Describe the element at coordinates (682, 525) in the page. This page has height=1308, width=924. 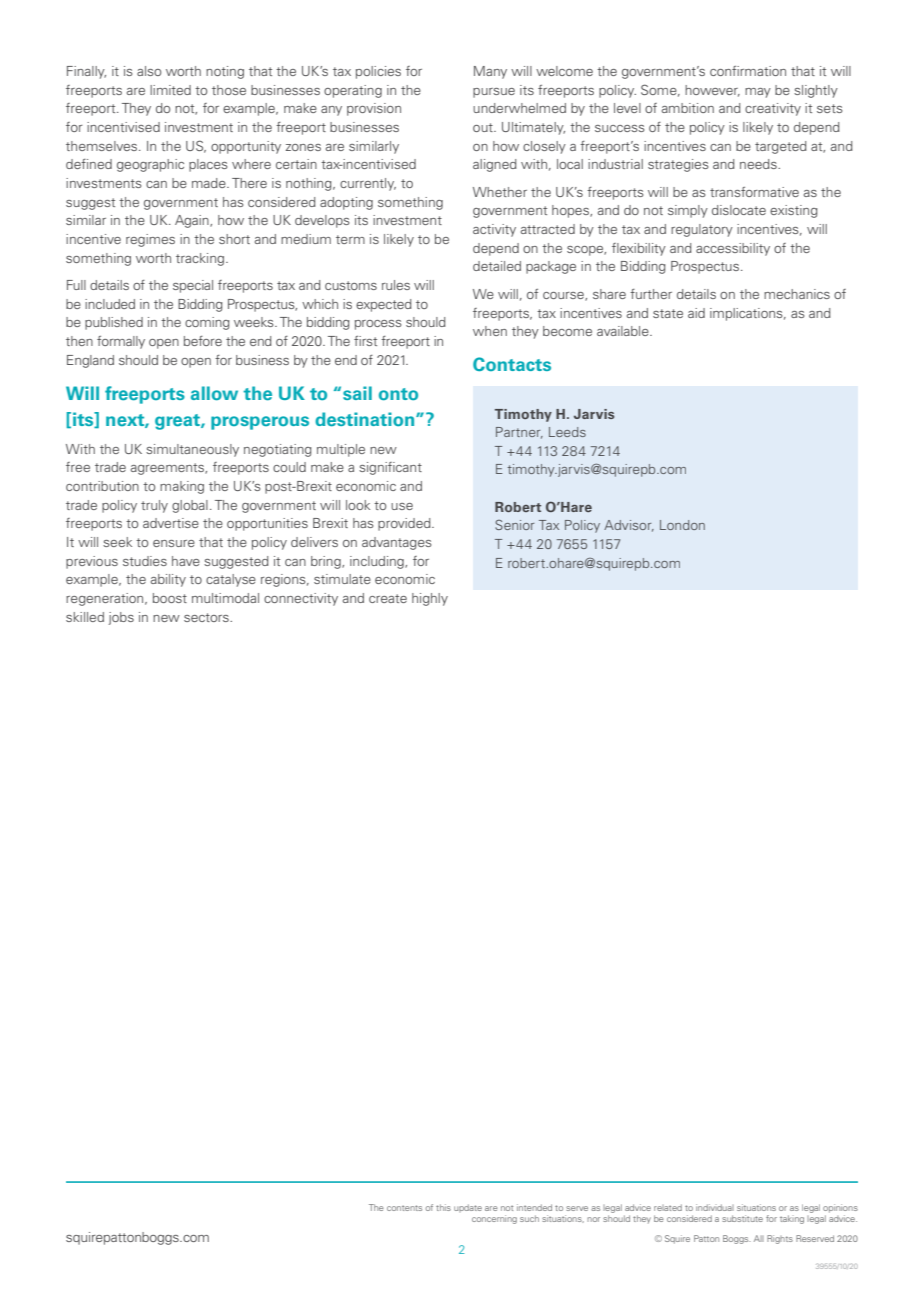
I see `London` at that location.
